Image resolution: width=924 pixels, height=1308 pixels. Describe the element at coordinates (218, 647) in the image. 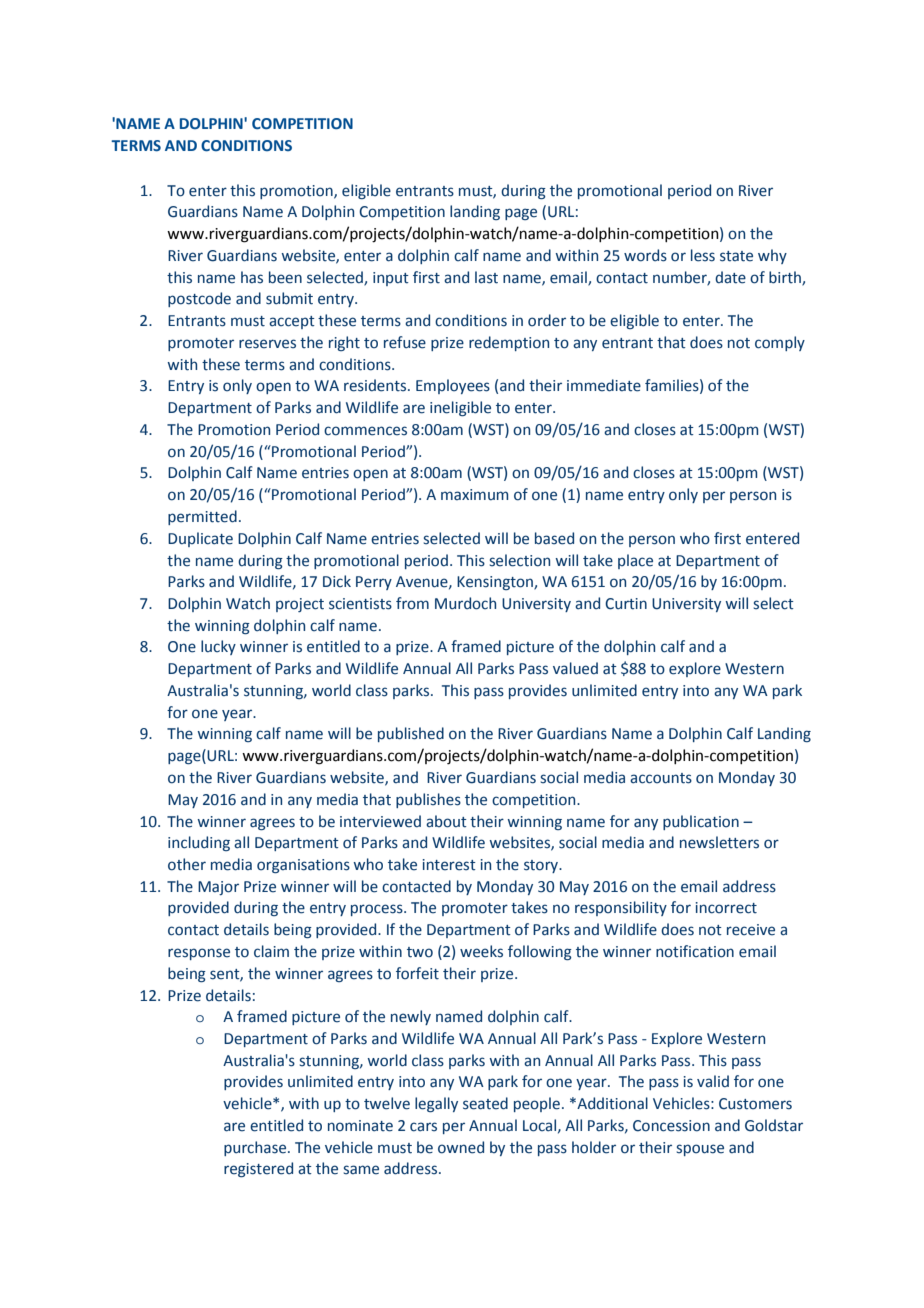

I see `lucky` at that location.
